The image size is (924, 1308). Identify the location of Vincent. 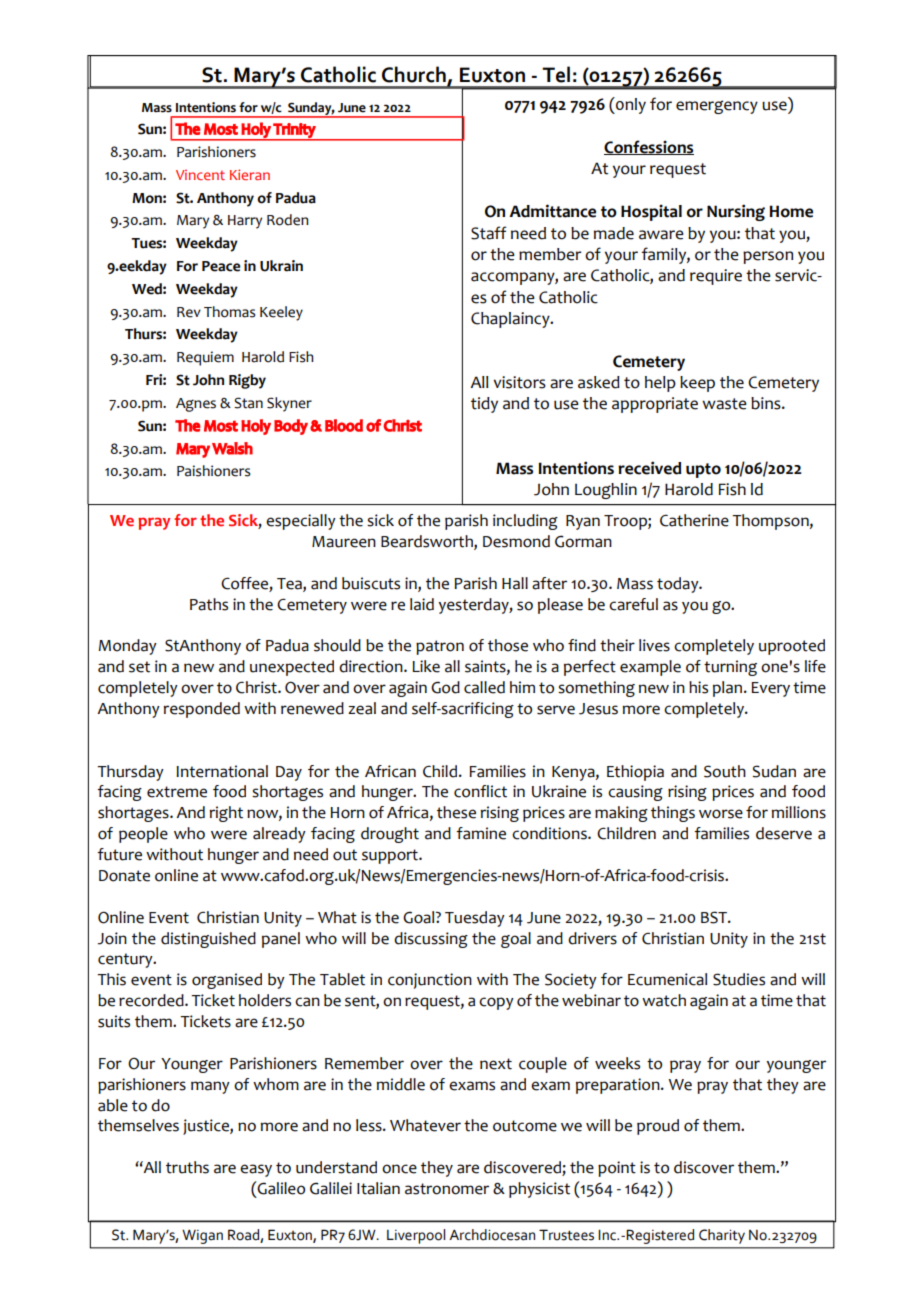
(200, 175).
